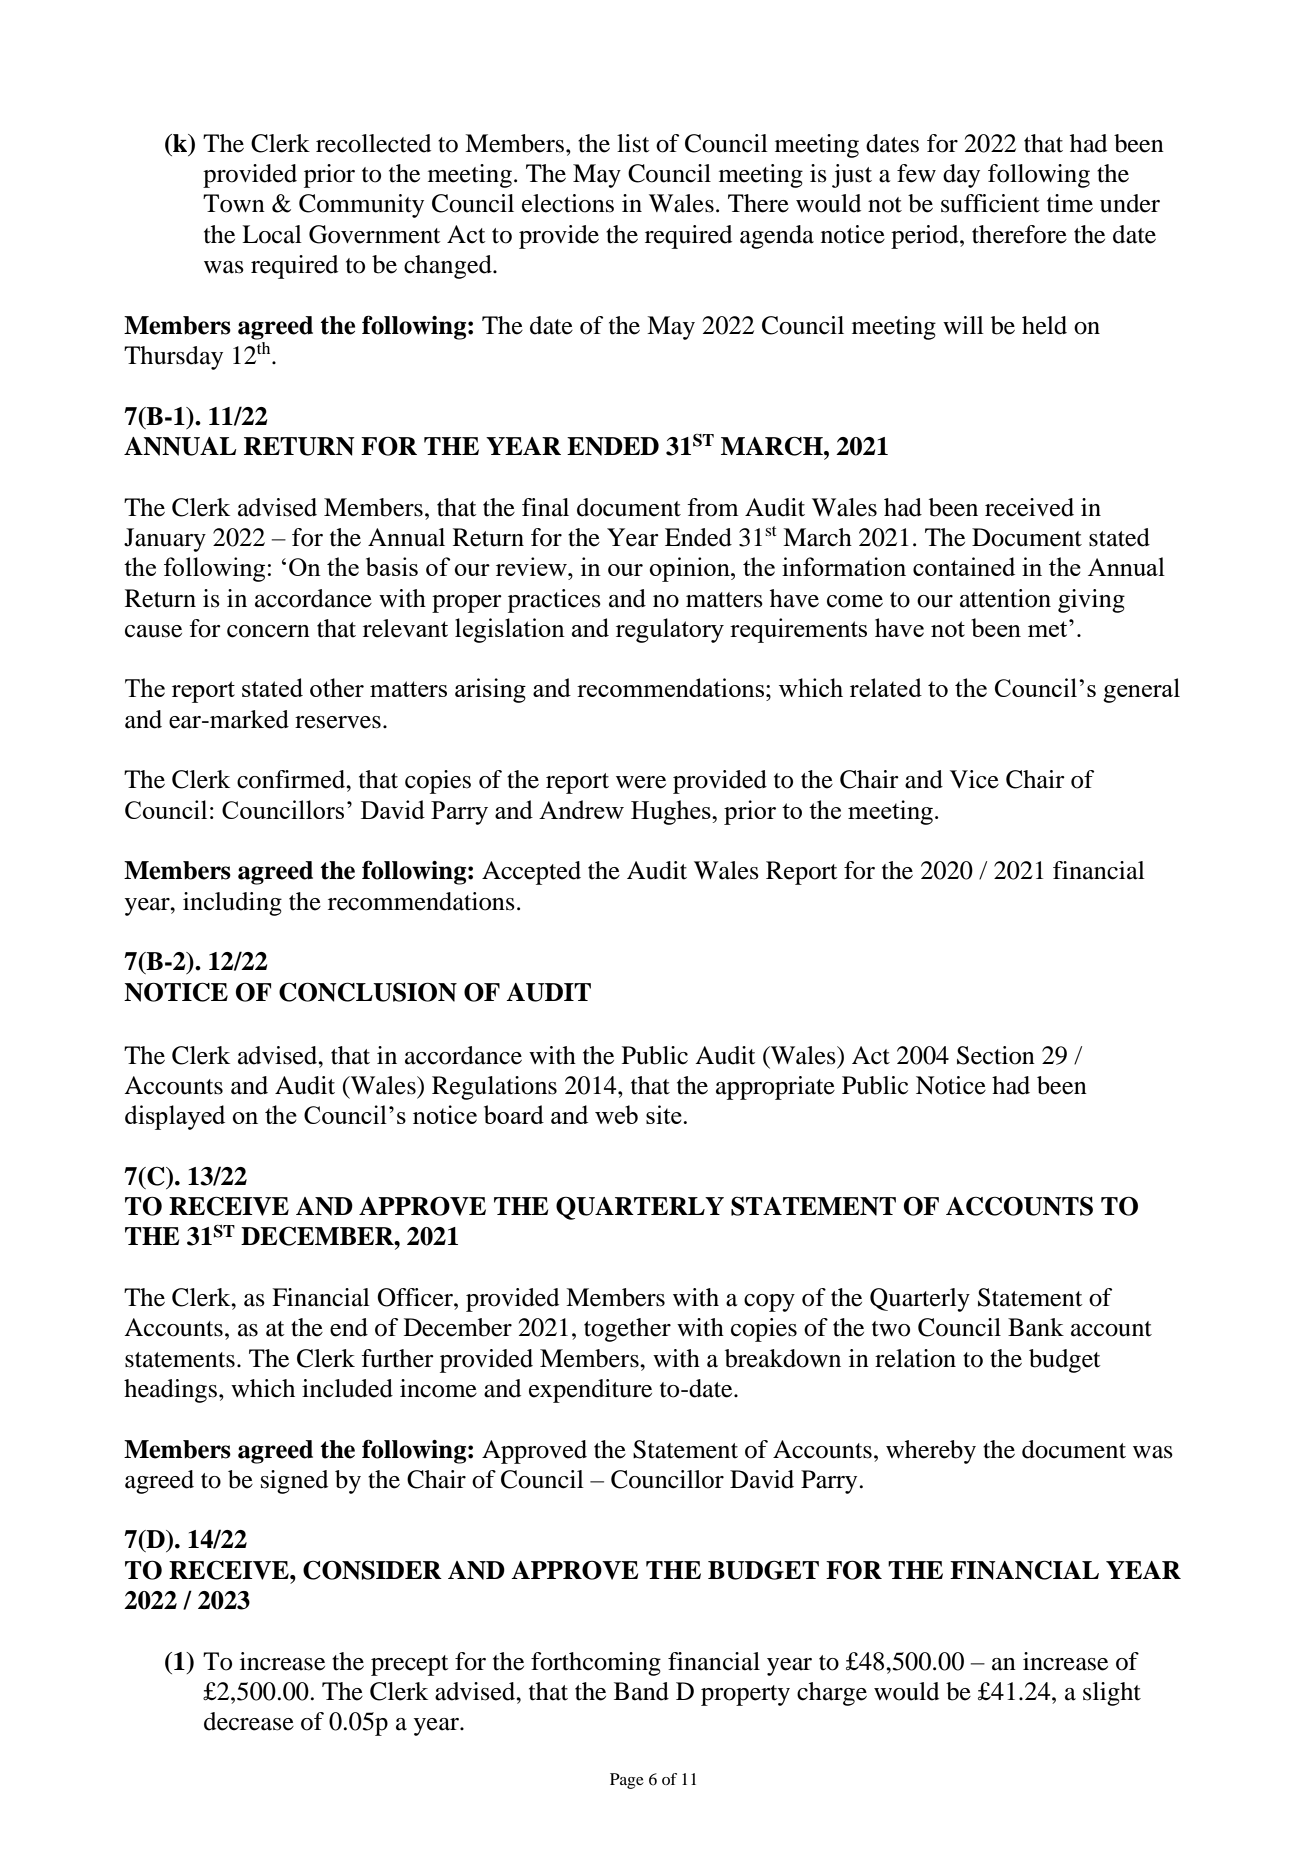 The height and width of the screenshot is (1849, 1308). What do you see at coordinates (175, 1117) in the screenshot?
I see `displayed` at bounding box center [175, 1117].
